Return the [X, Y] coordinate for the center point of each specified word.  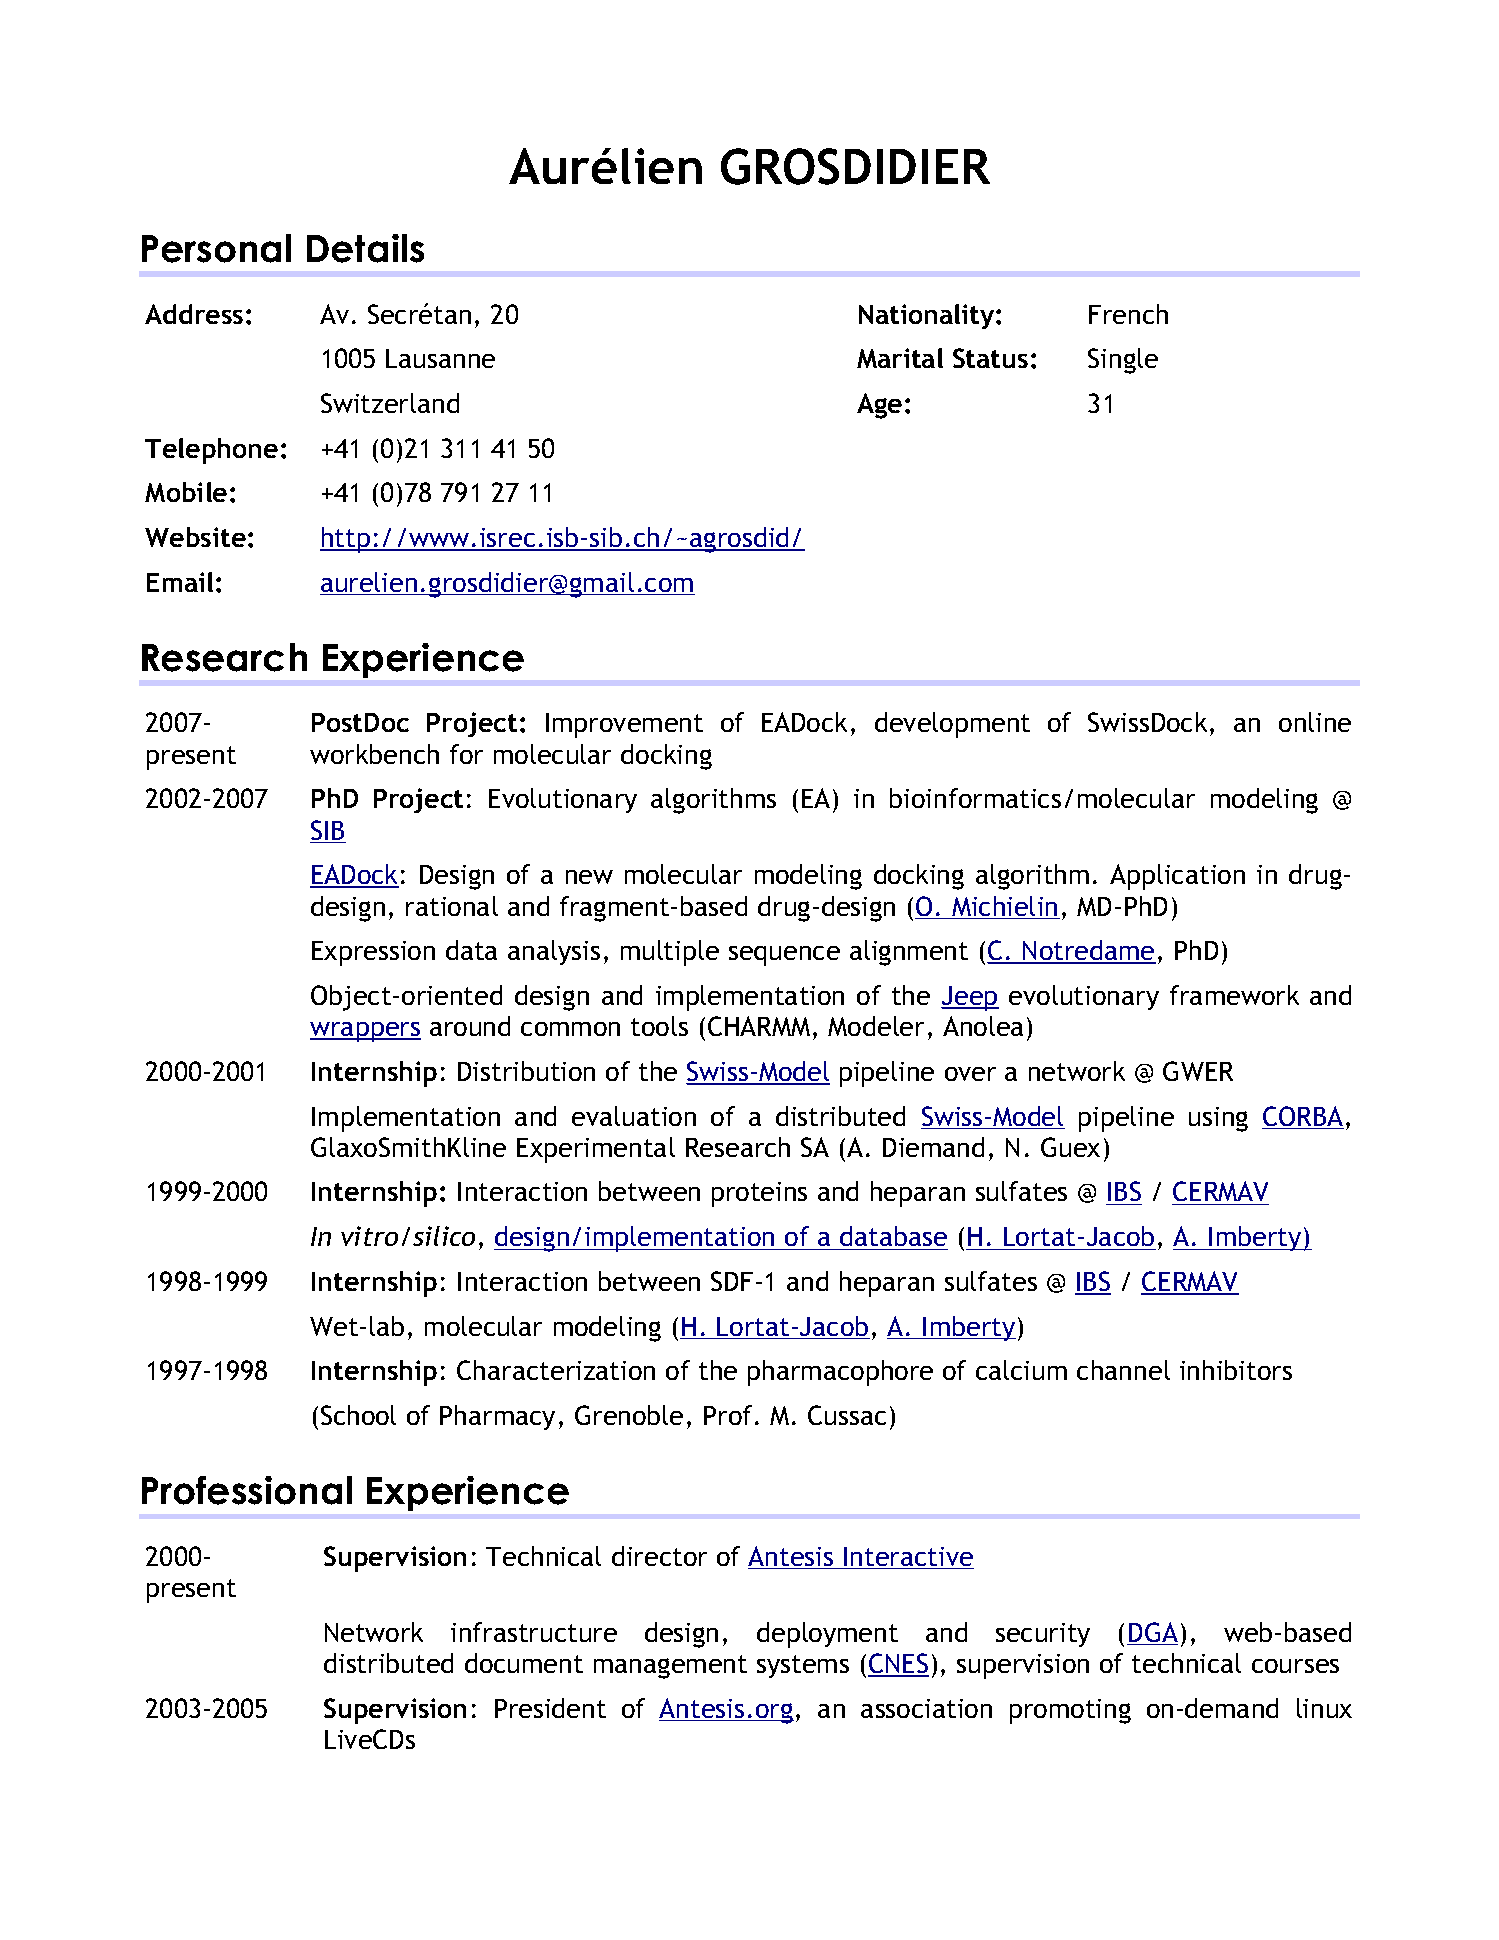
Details [365, 248]
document [524, 1663]
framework [1234, 995]
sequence [784, 956]
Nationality [928, 316]
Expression [373, 953]
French [1128, 314]
